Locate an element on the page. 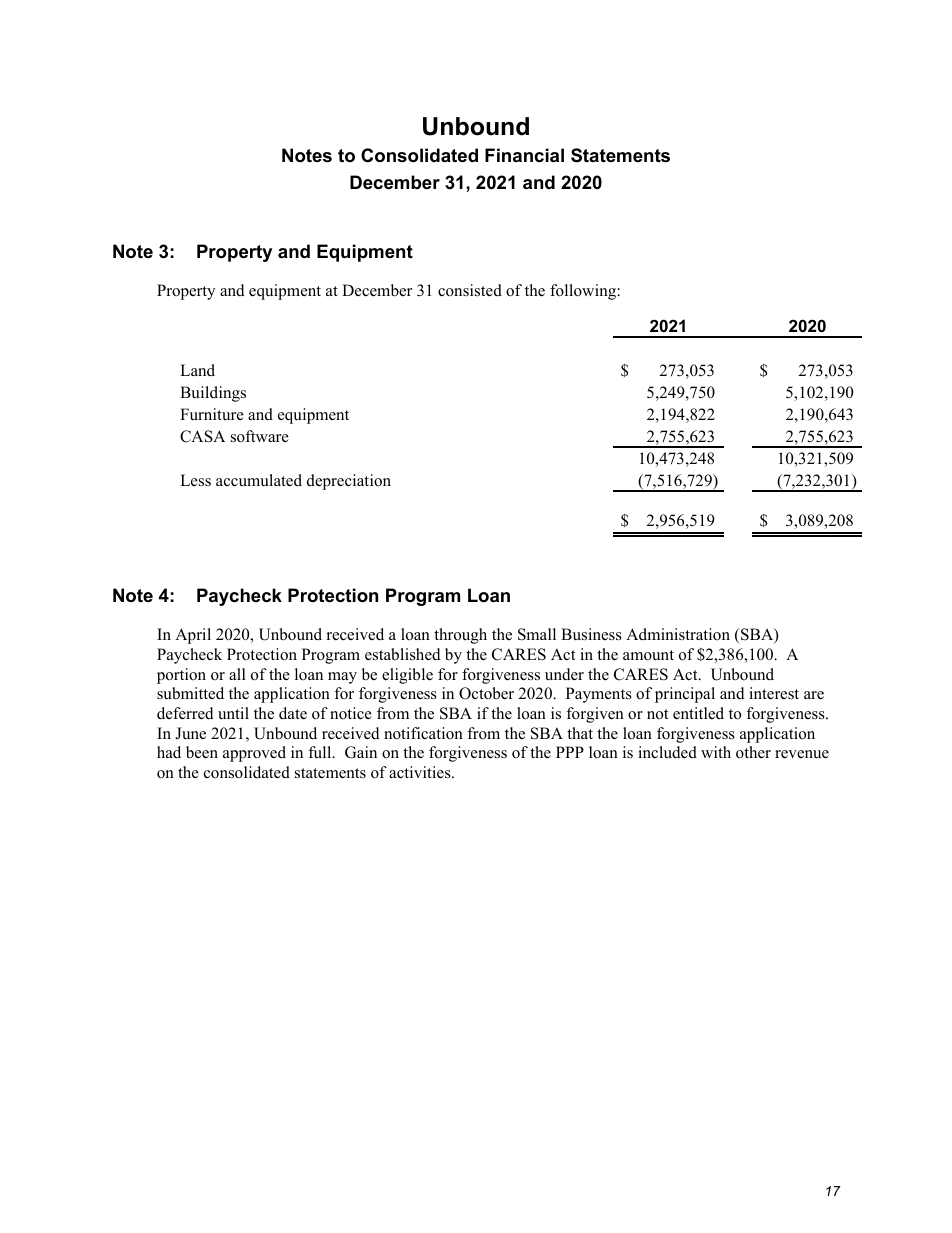 The image size is (952, 1233). Buildings is located at coordinates (213, 394).
